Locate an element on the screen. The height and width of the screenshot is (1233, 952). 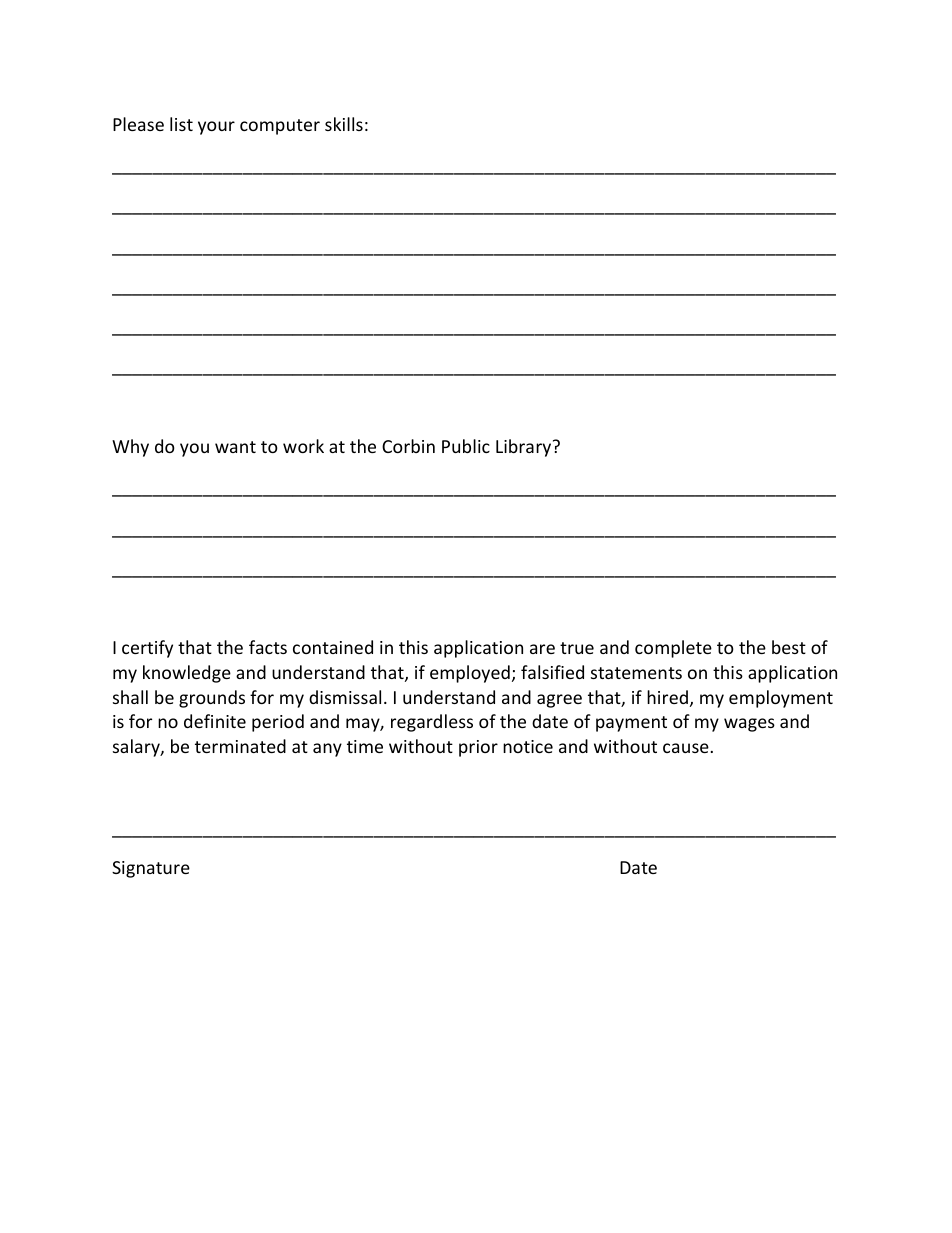
Signature is located at coordinates (151, 869).
